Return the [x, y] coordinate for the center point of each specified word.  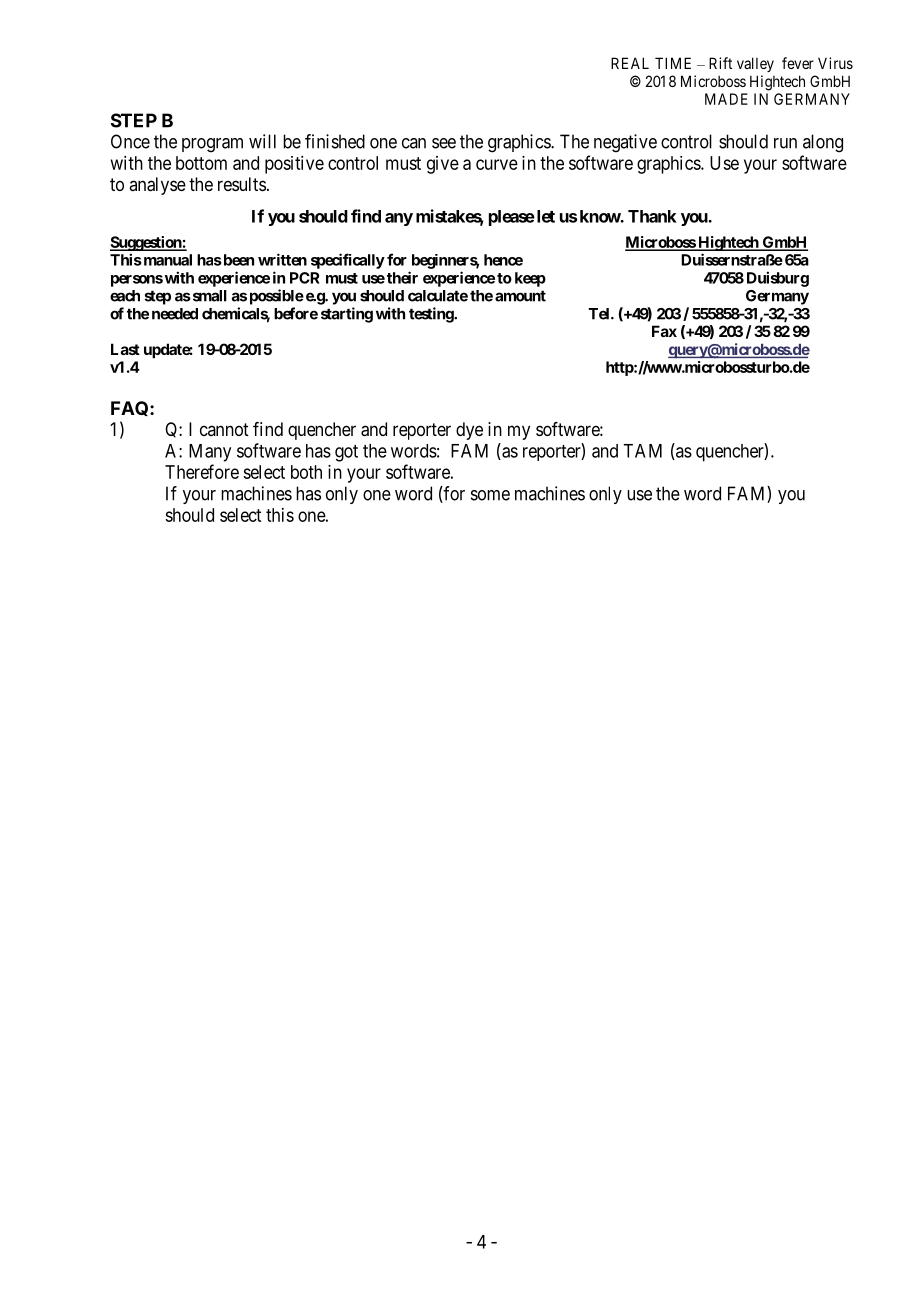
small [208, 296]
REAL [630, 63]
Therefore [202, 471]
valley [755, 64]
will [262, 141]
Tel [600, 314]
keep [530, 279]
